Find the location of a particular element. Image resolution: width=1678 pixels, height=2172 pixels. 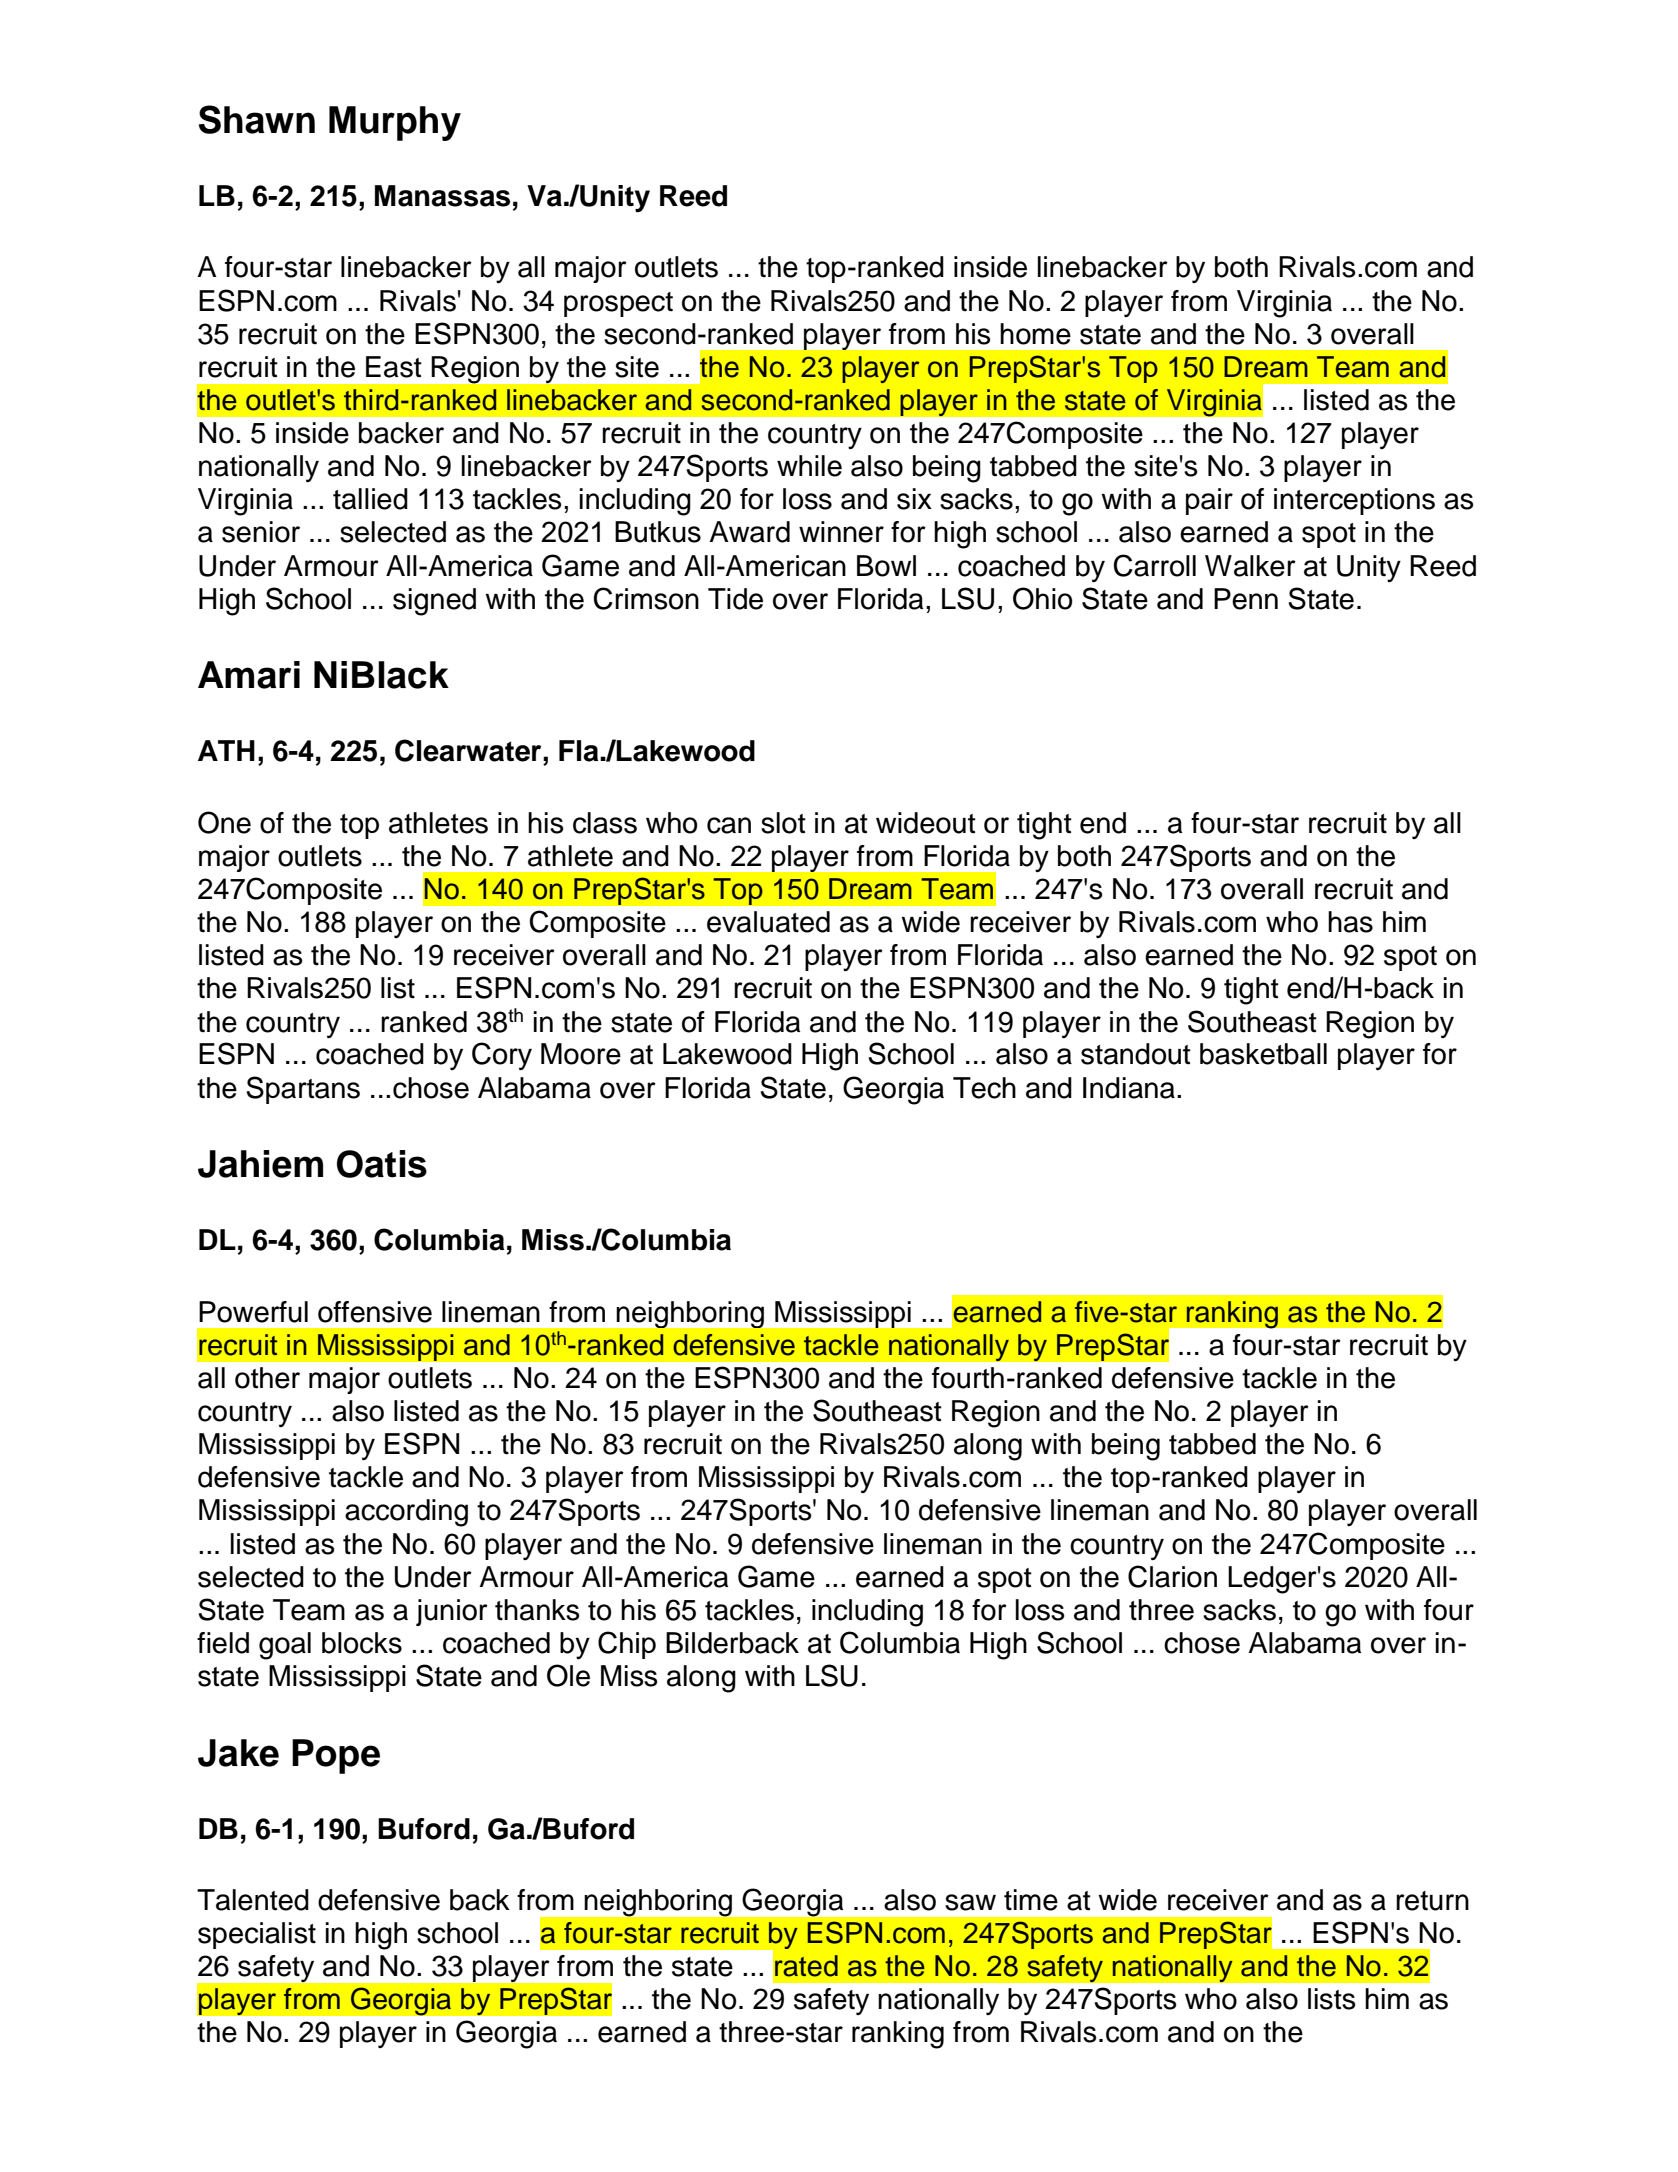

Tech is located at coordinates (984, 1088).
